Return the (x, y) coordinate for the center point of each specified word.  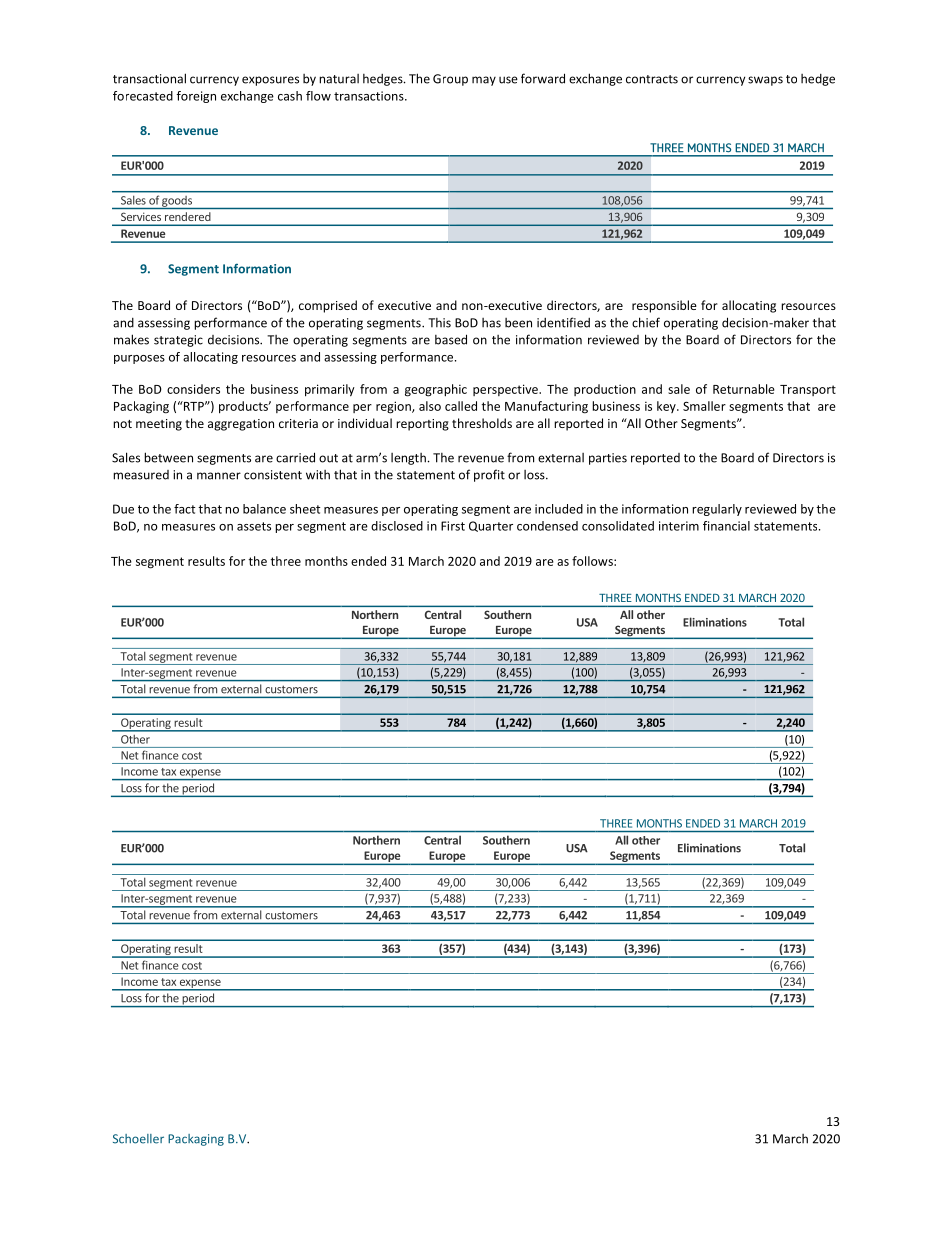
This (439, 323)
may (484, 81)
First (453, 526)
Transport (808, 390)
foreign (196, 97)
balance (264, 509)
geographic (436, 390)
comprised (328, 306)
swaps (765, 81)
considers (193, 389)
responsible (664, 306)
